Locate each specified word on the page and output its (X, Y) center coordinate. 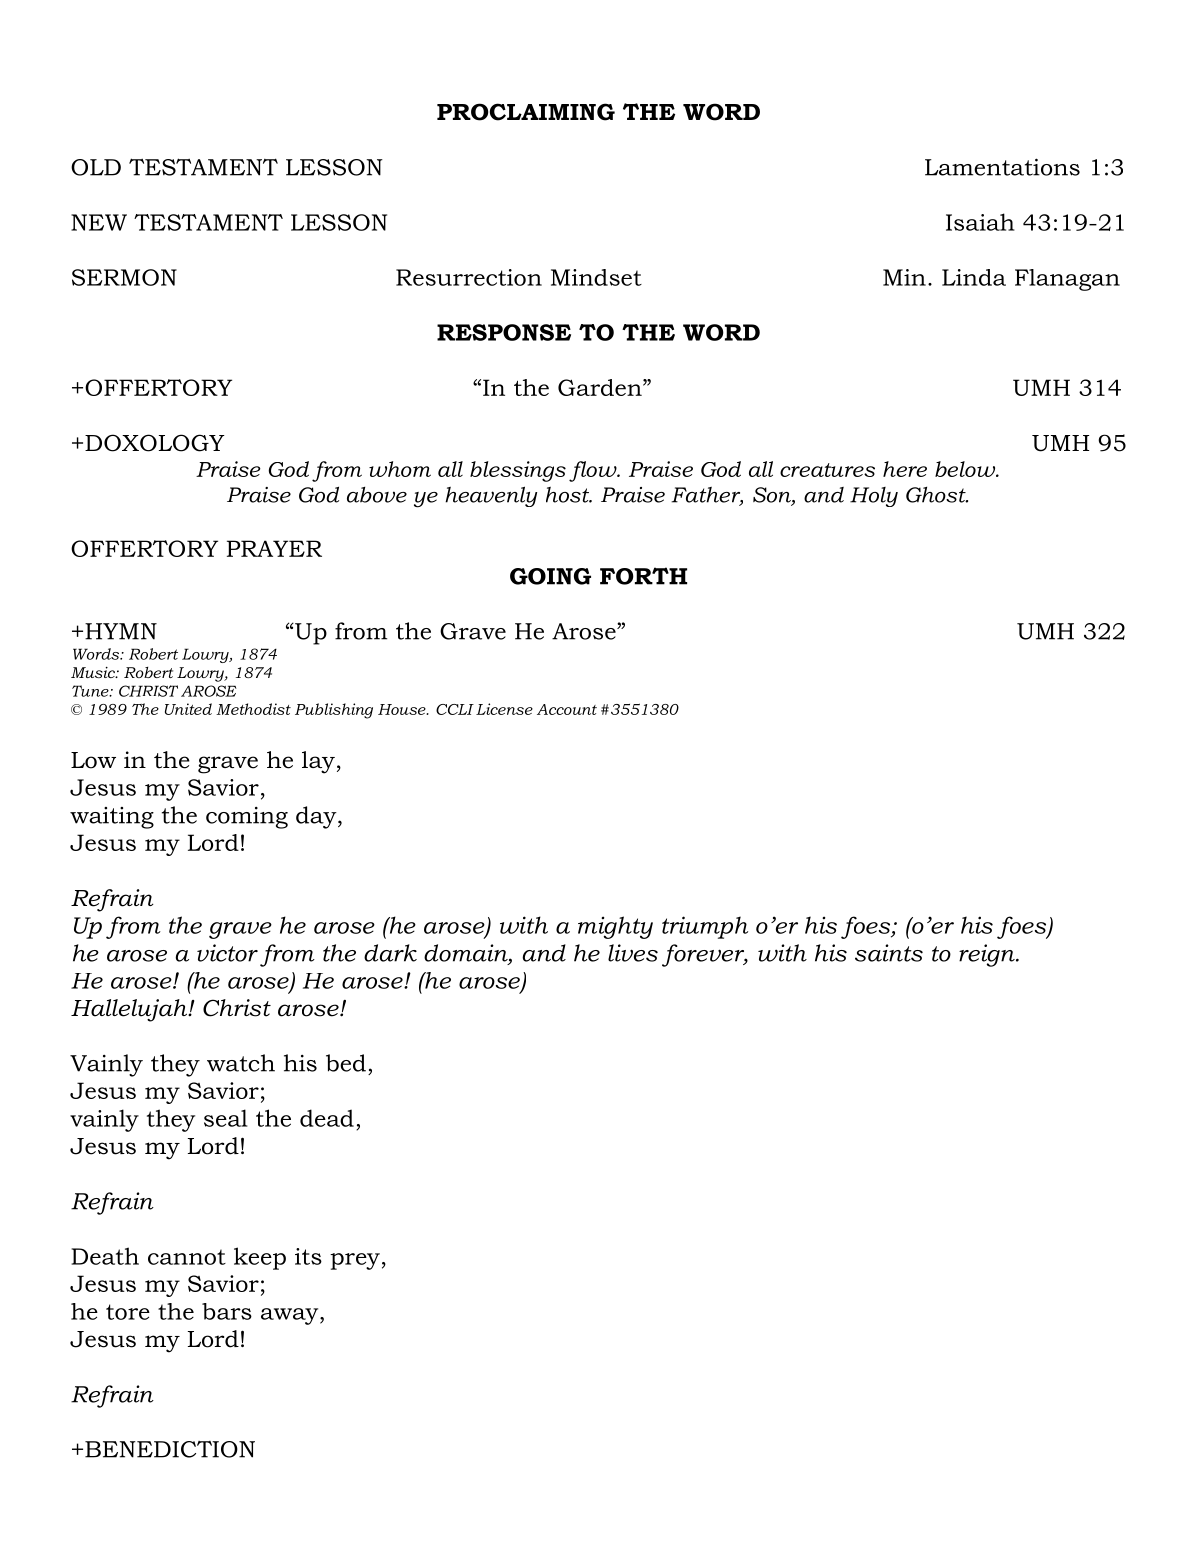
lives (633, 953)
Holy (874, 497)
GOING (550, 576)
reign (988, 955)
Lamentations (1002, 167)
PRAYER (274, 548)
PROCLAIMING (526, 112)
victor (227, 953)
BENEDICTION (170, 1449)
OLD (96, 167)
